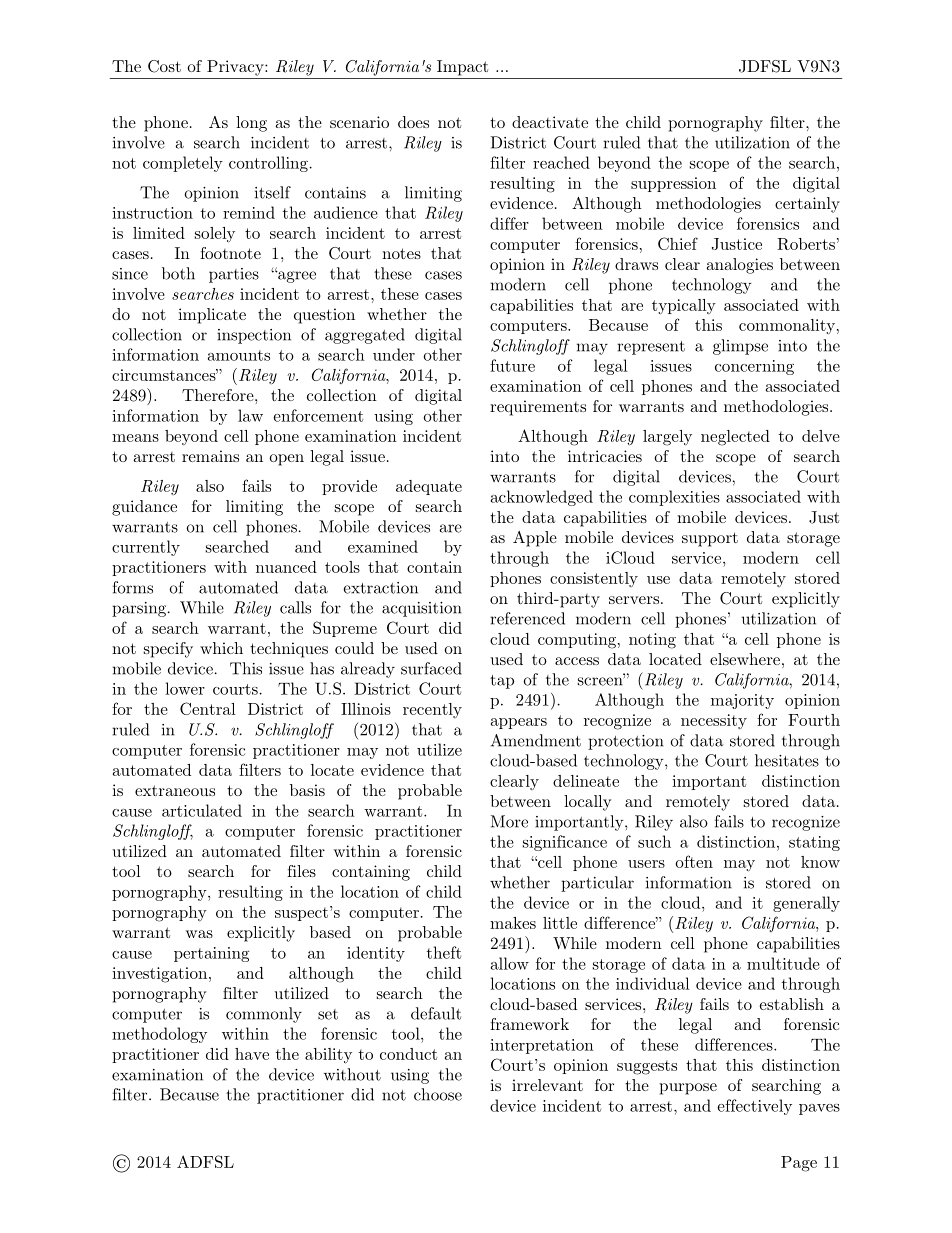  I want to click on referenced, so click(527, 618).
